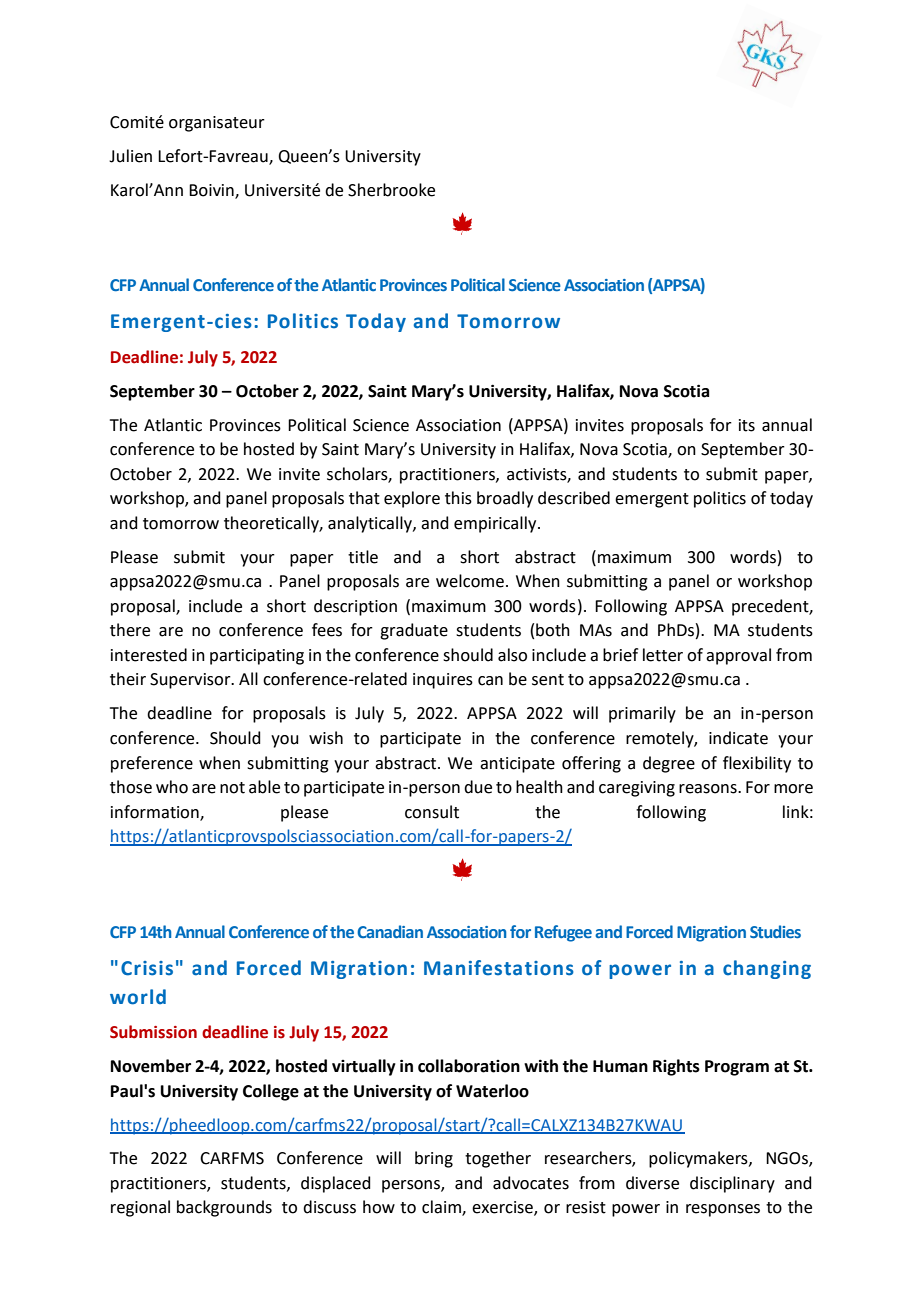 The width and height of the screenshot is (924, 1307). What do you see at coordinates (747, 425) in the screenshot?
I see `its` at bounding box center [747, 425].
